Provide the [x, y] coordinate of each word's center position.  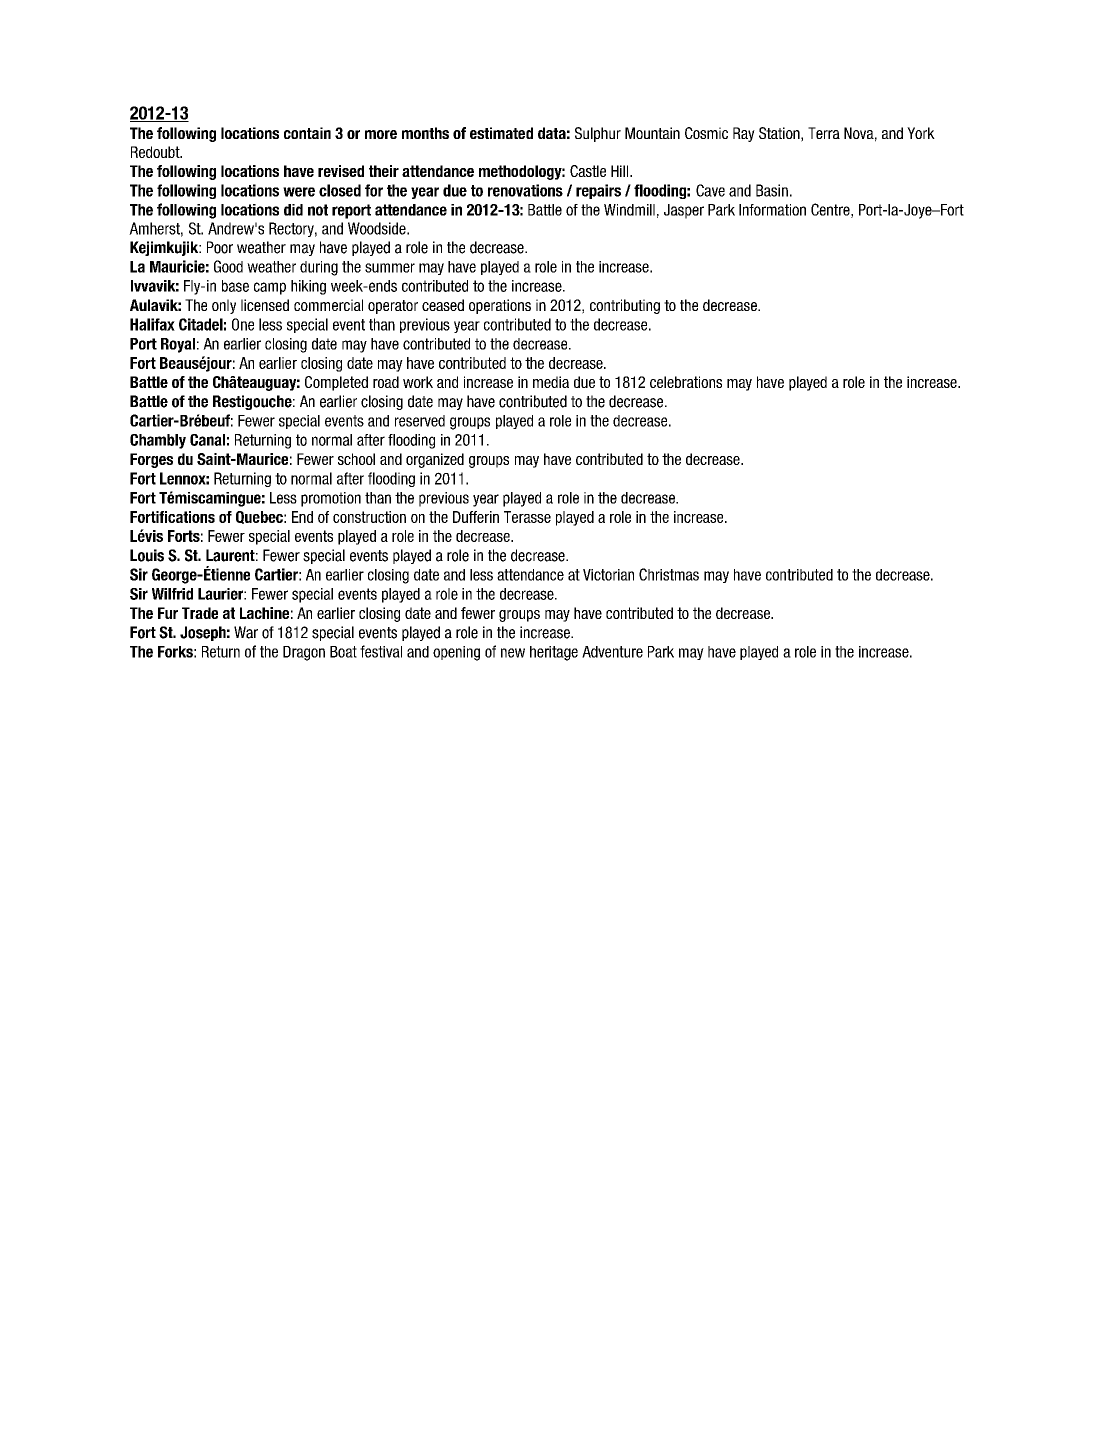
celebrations [686, 382]
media [551, 382]
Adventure [612, 652]
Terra [824, 133]
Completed [336, 383]
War [246, 632]
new [513, 653]
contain [307, 133]
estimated [501, 133]
